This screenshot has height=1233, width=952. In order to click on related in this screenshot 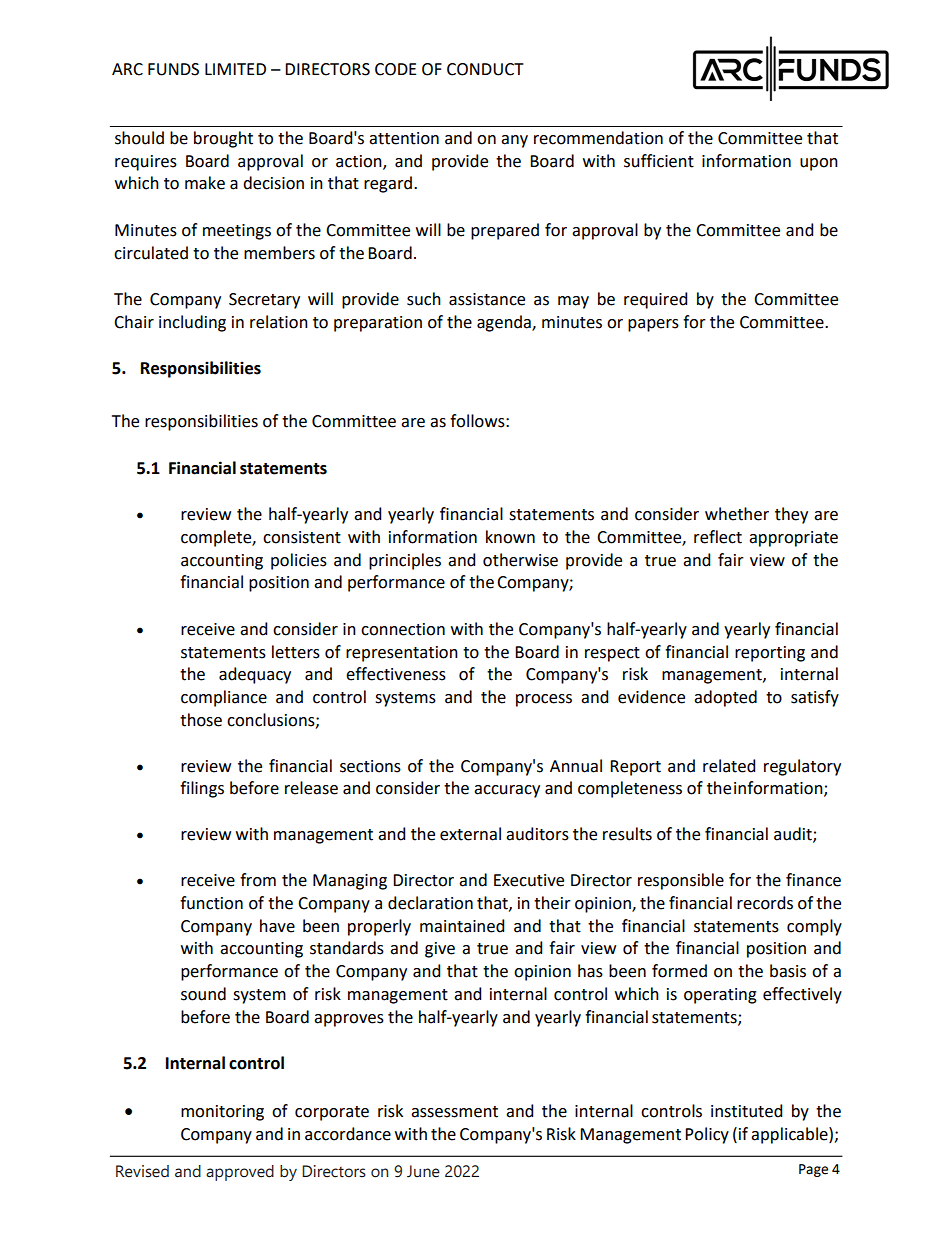, I will do `click(729, 766)`.
